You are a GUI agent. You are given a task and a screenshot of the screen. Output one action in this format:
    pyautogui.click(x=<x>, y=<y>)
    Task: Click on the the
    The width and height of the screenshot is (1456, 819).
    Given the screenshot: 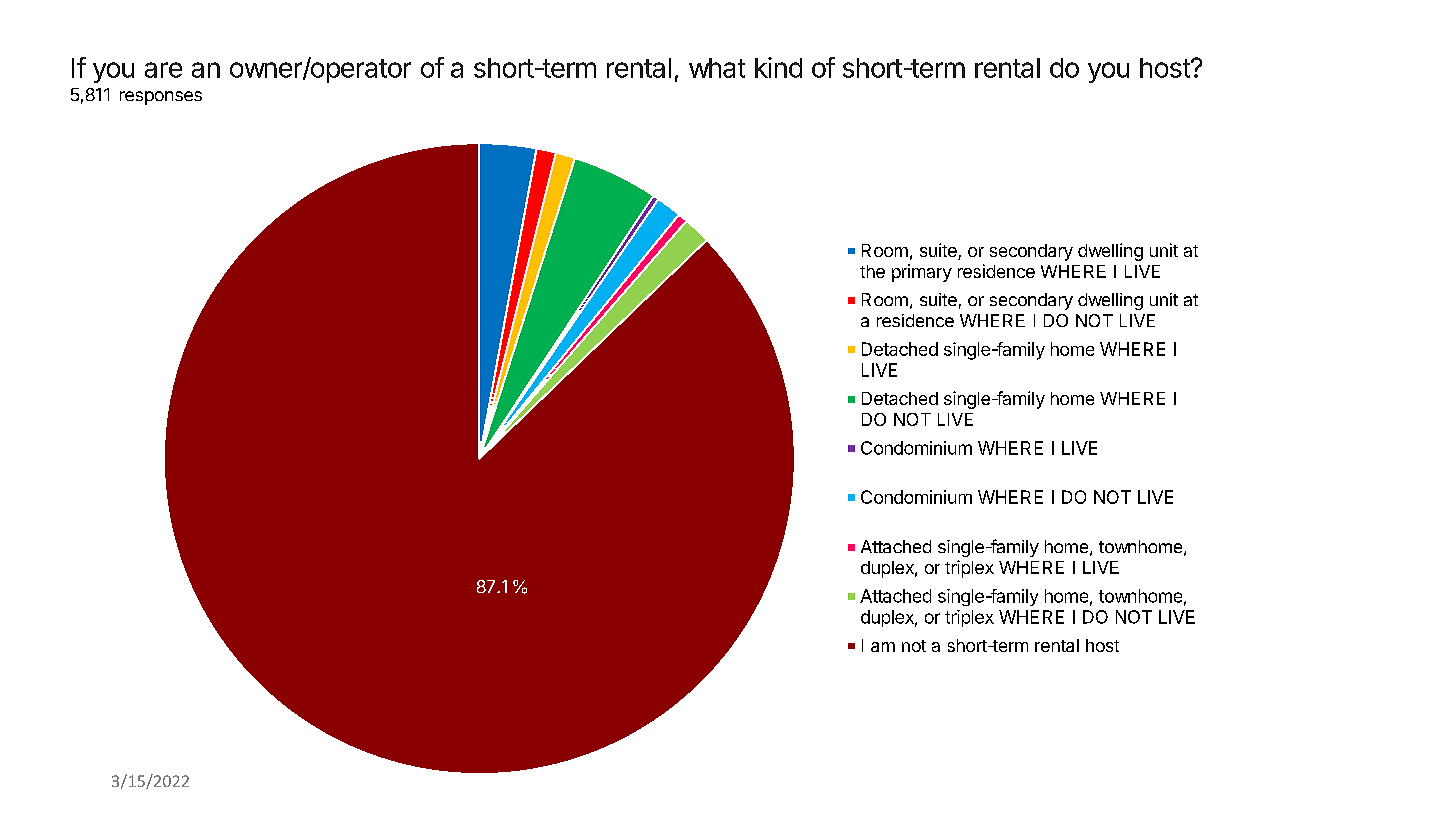 What is the action you would take?
    pyautogui.click(x=872, y=271)
